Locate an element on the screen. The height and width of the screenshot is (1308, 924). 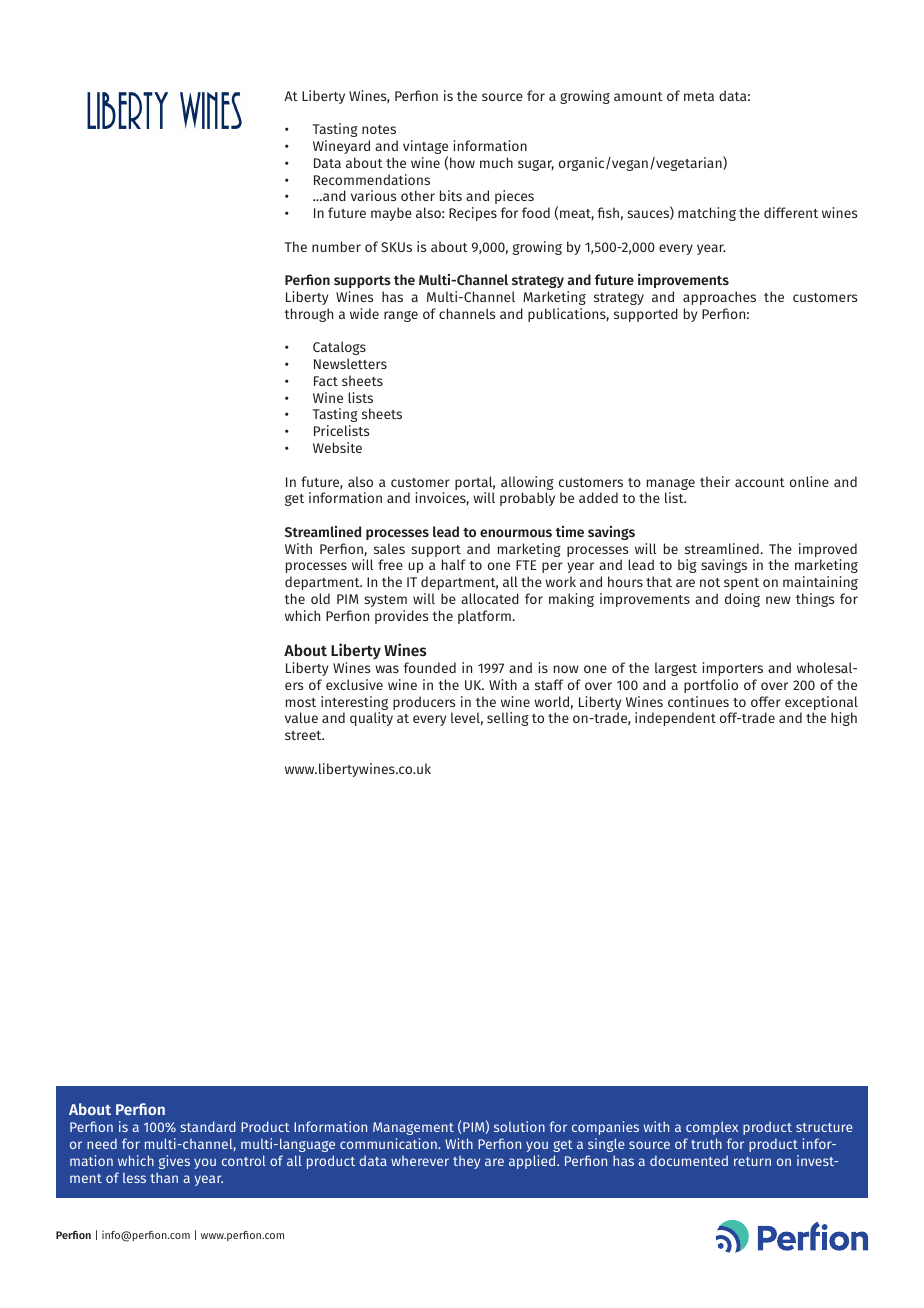
return is located at coordinates (752, 1161).
